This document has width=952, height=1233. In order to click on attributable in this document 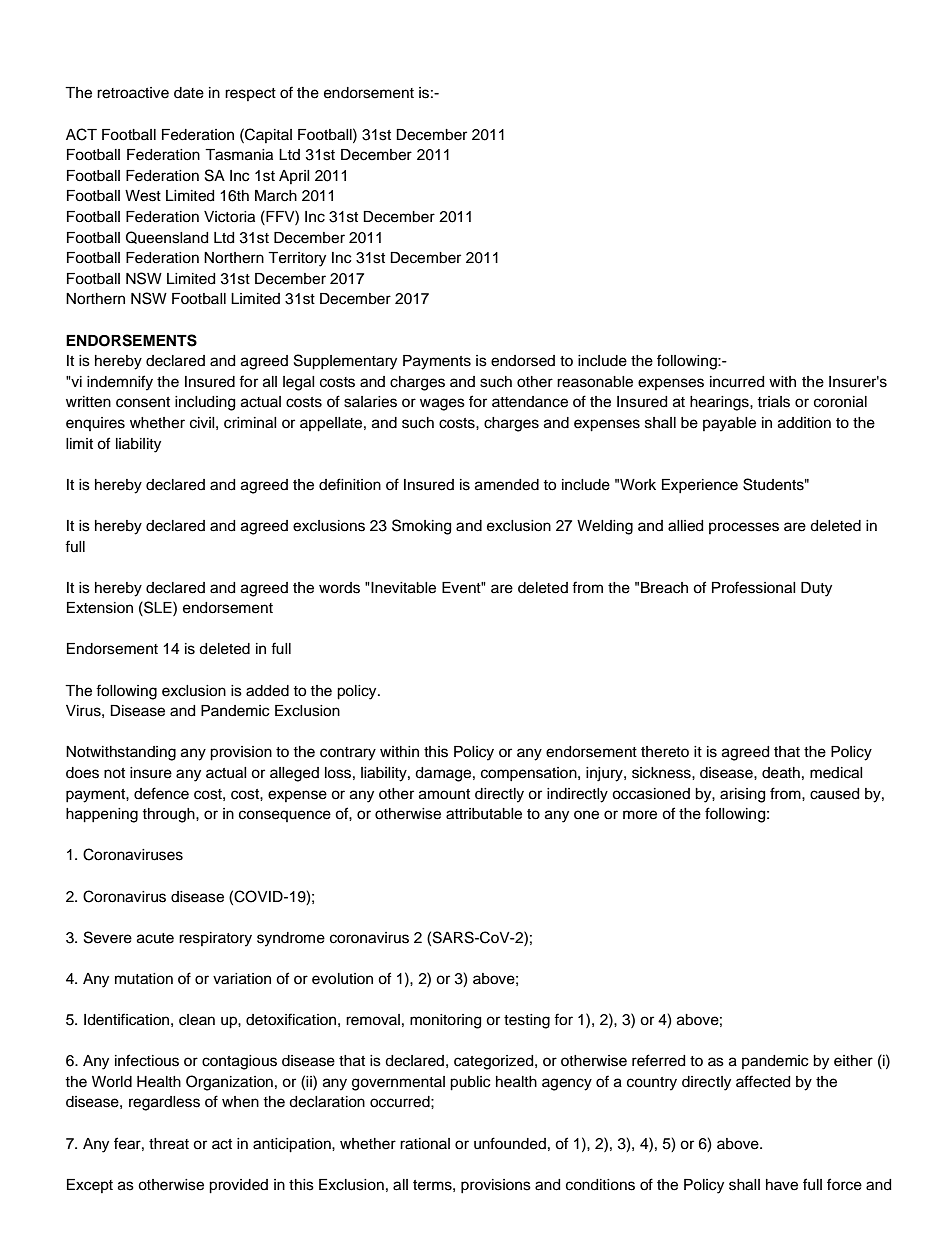, I will do `click(484, 814)`.
